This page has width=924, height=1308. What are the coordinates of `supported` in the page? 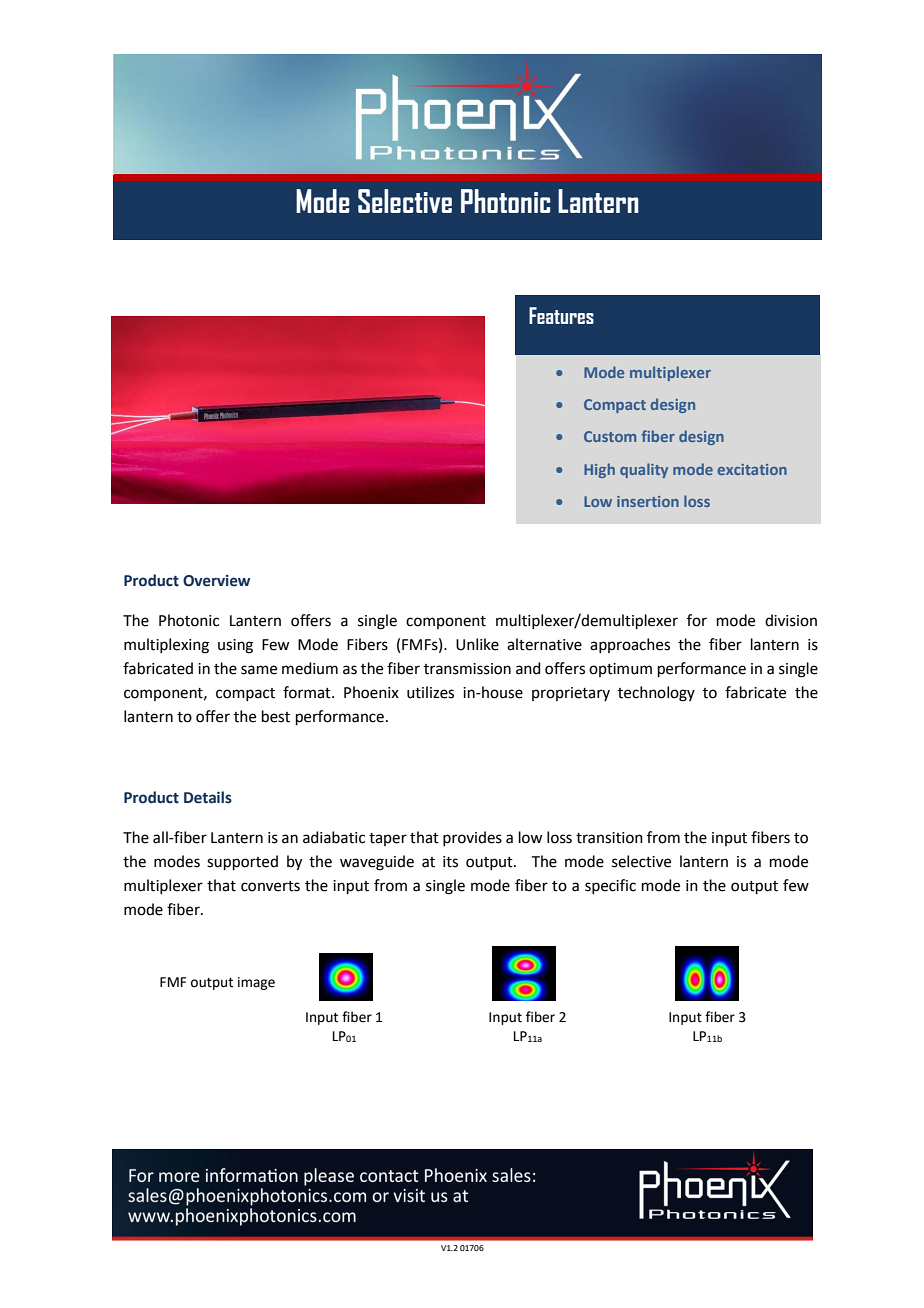 It's located at (242, 862).
